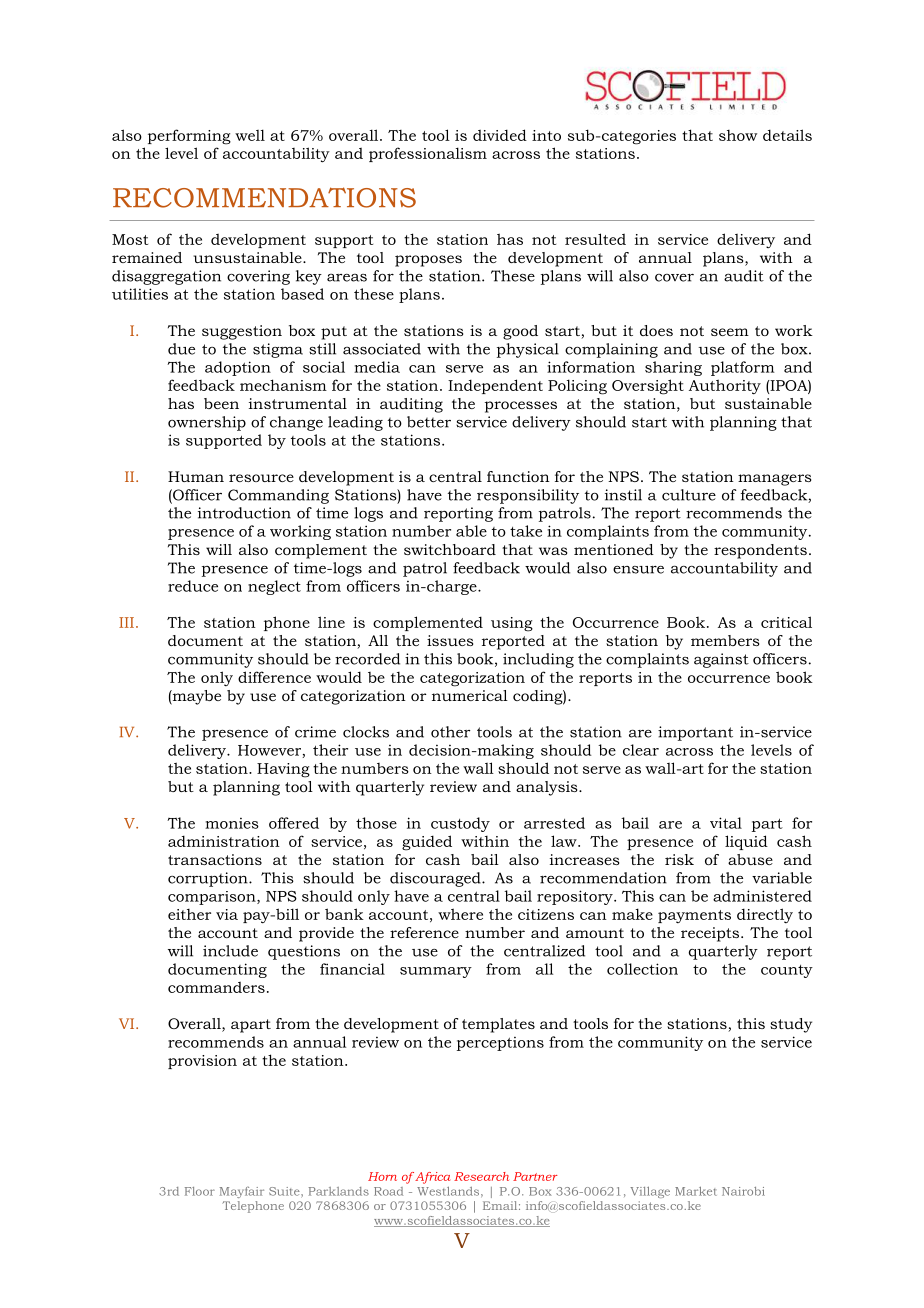 This page has width=924, height=1308. I want to click on issues, so click(450, 640).
